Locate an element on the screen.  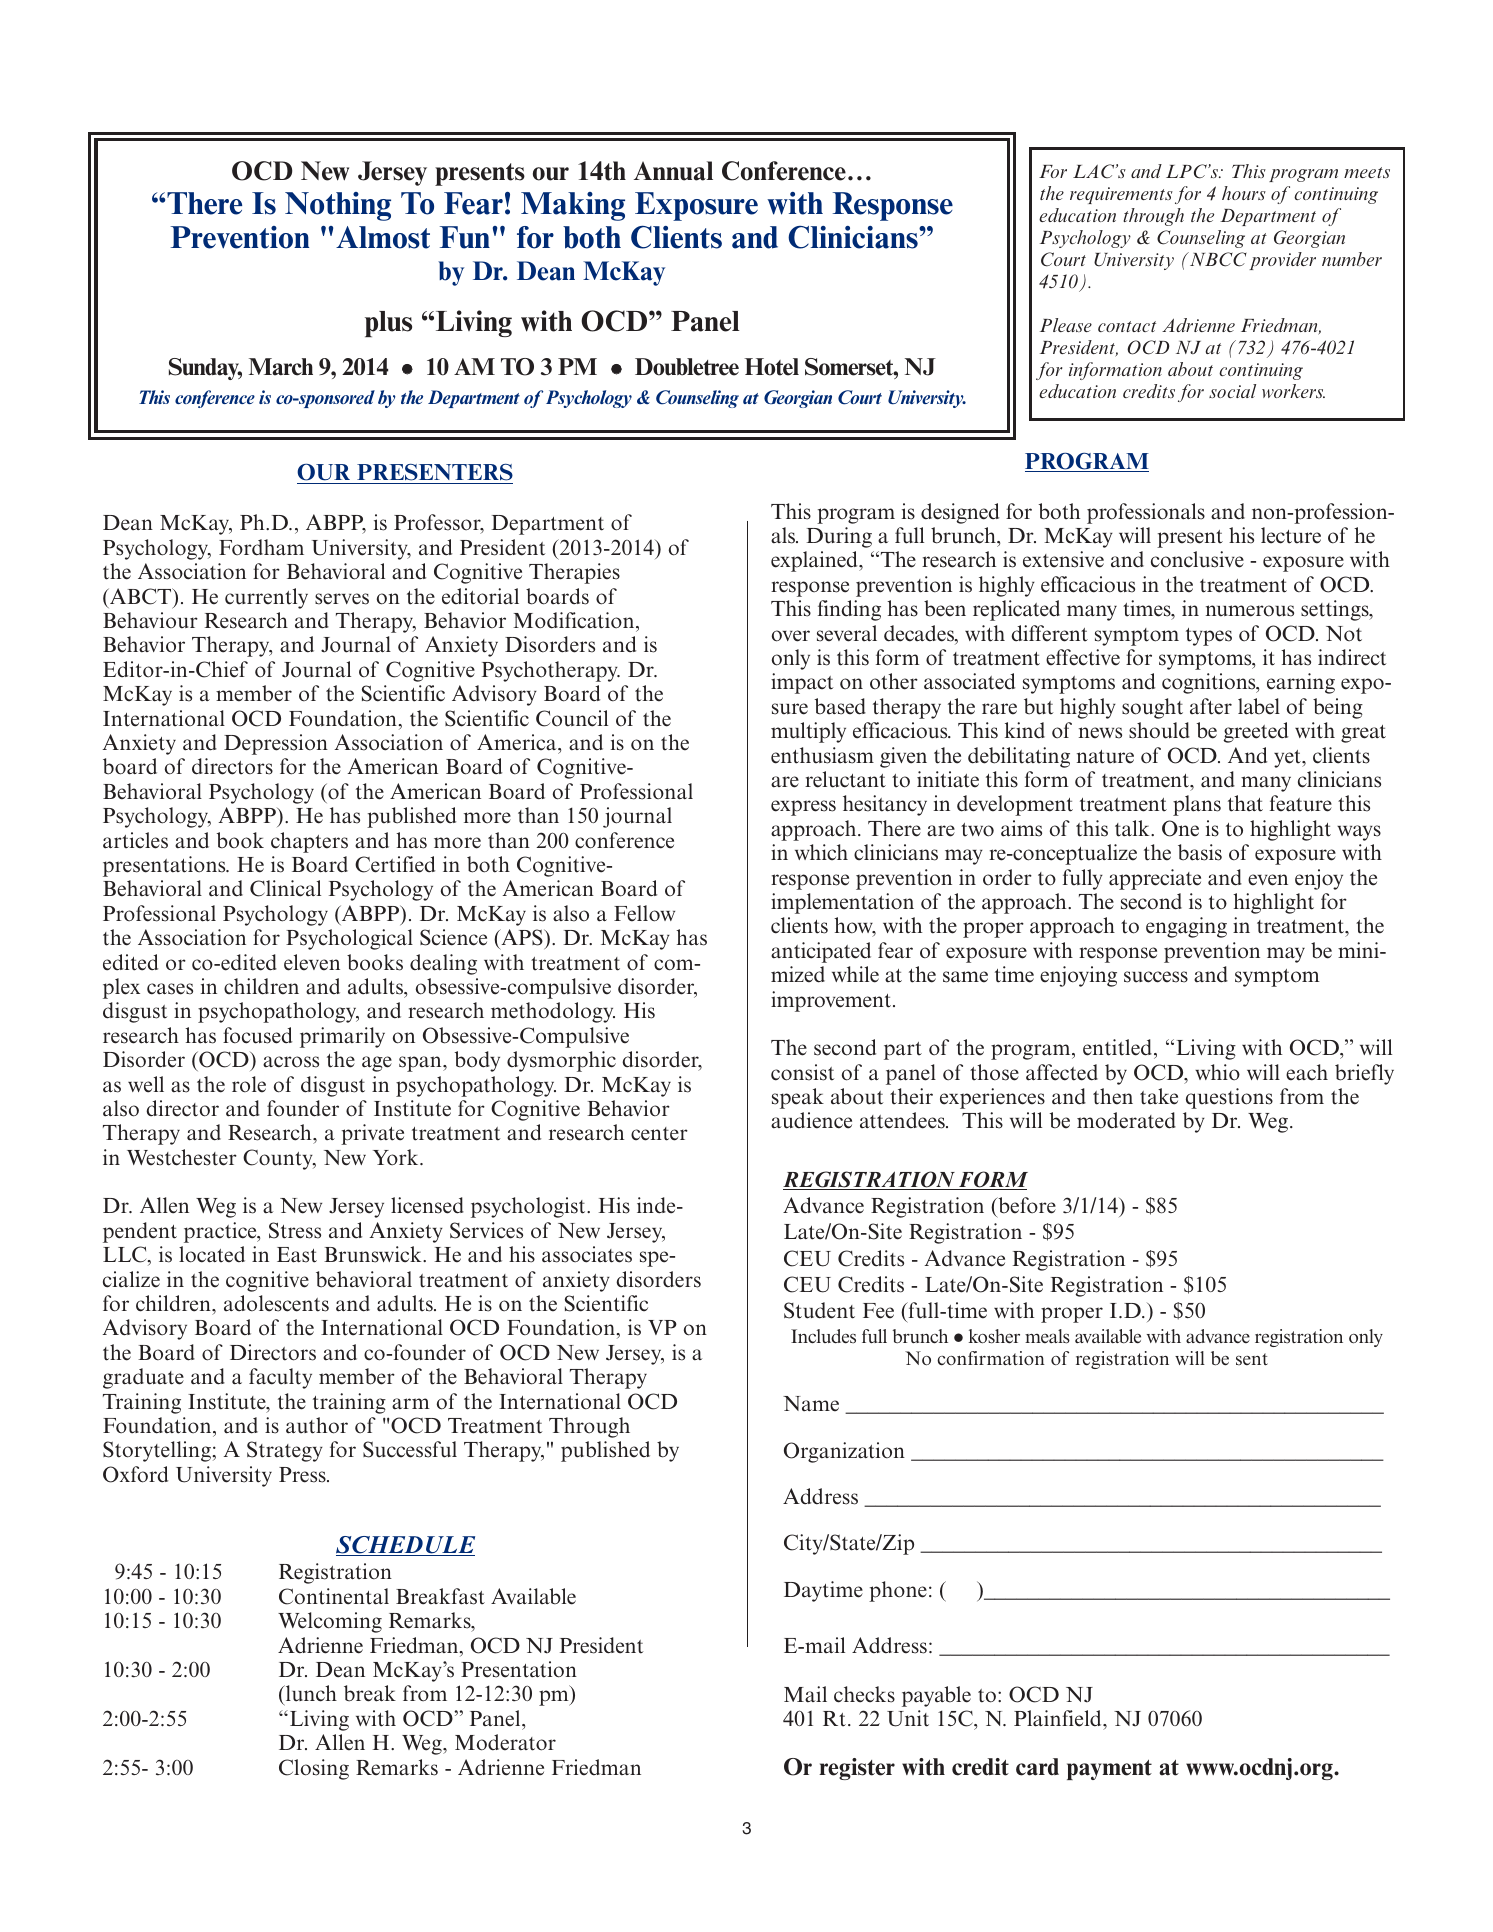
over is located at coordinates (791, 636).
